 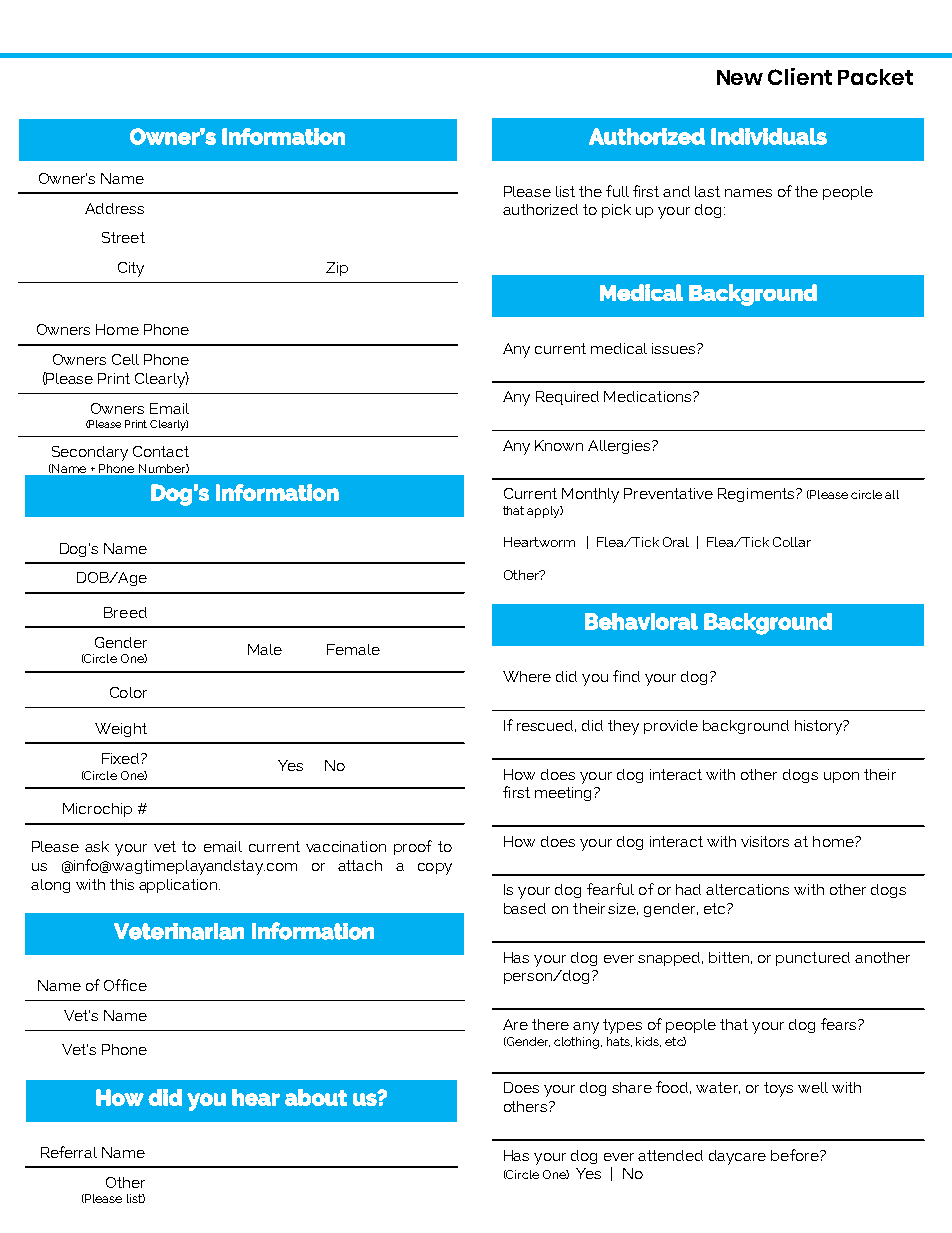 I want to click on Individuals, so click(x=769, y=136).
